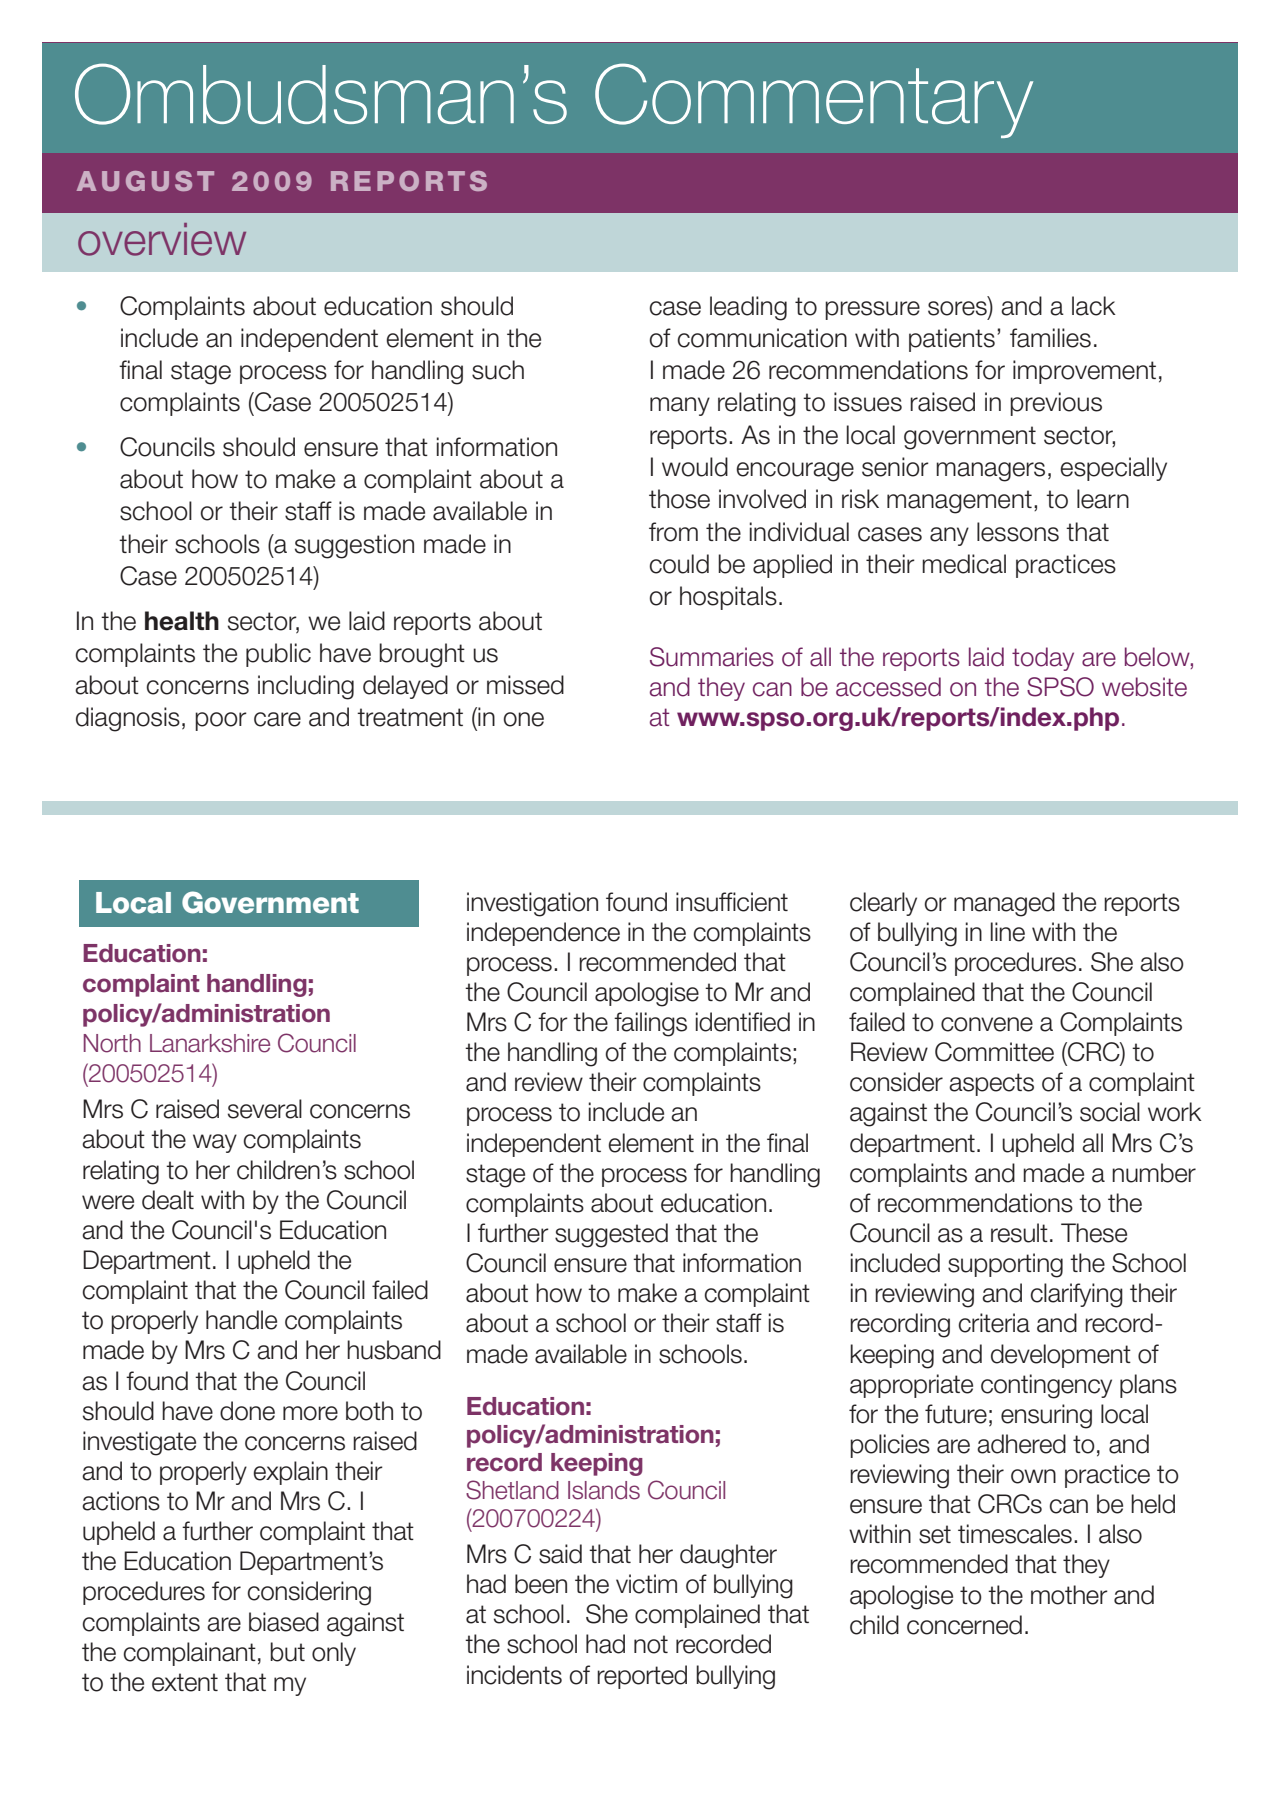  Describe the element at coordinates (611, 1235) in the screenshot. I see `suggested` at that location.
